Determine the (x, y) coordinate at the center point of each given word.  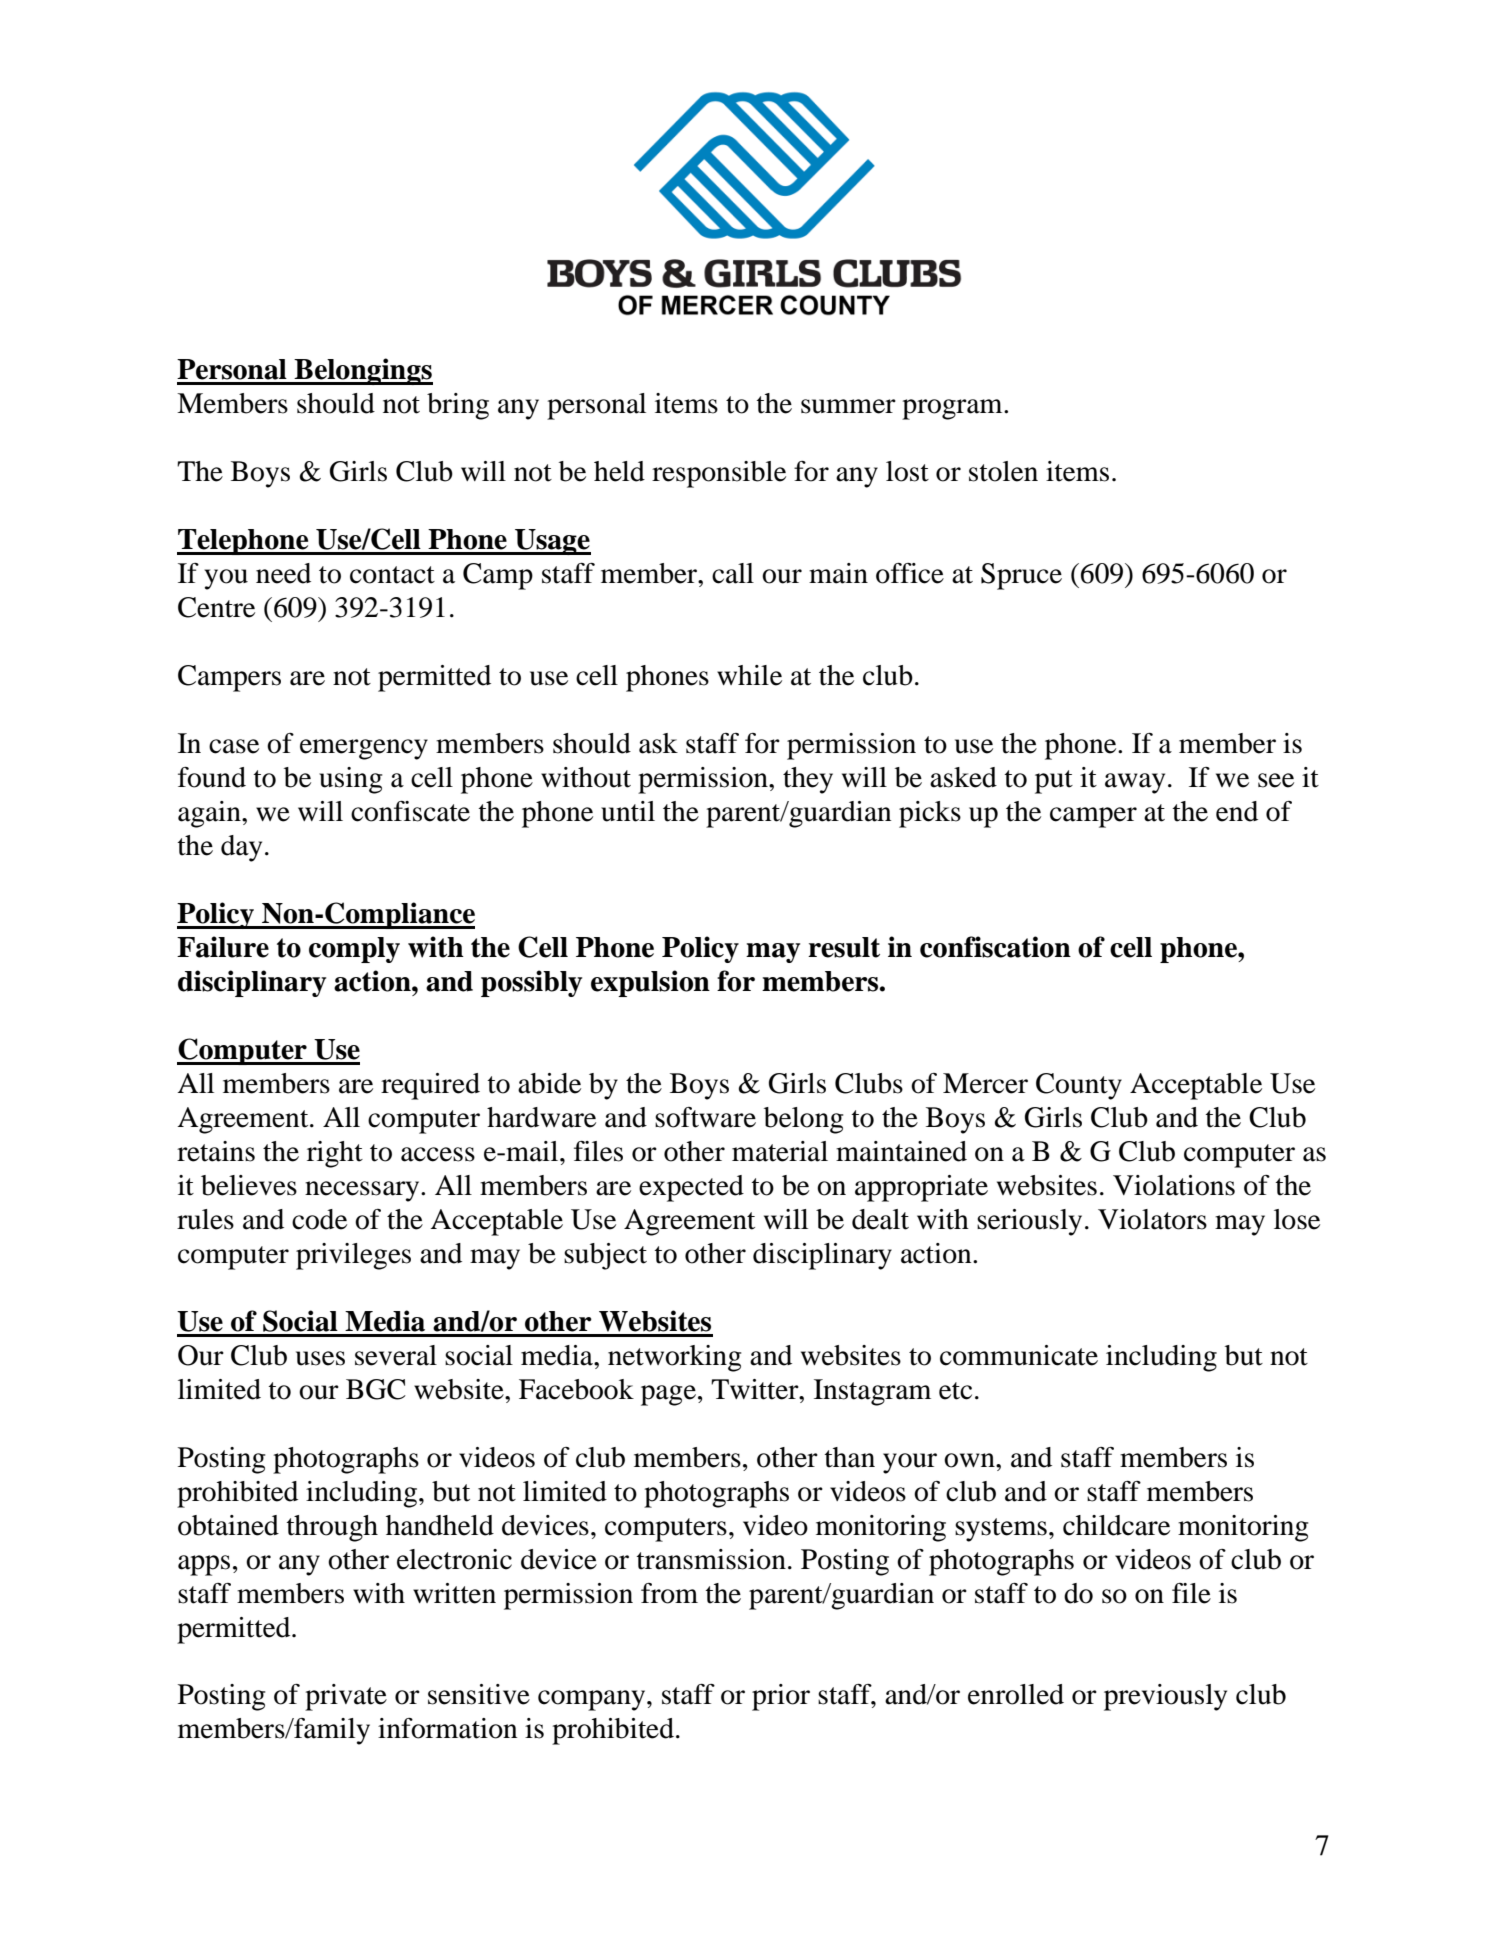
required (430, 1086)
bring (458, 406)
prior (781, 1697)
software (705, 1117)
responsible (719, 474)
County (1079, 1086)
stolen (1003, 471)
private (346, 1697)
